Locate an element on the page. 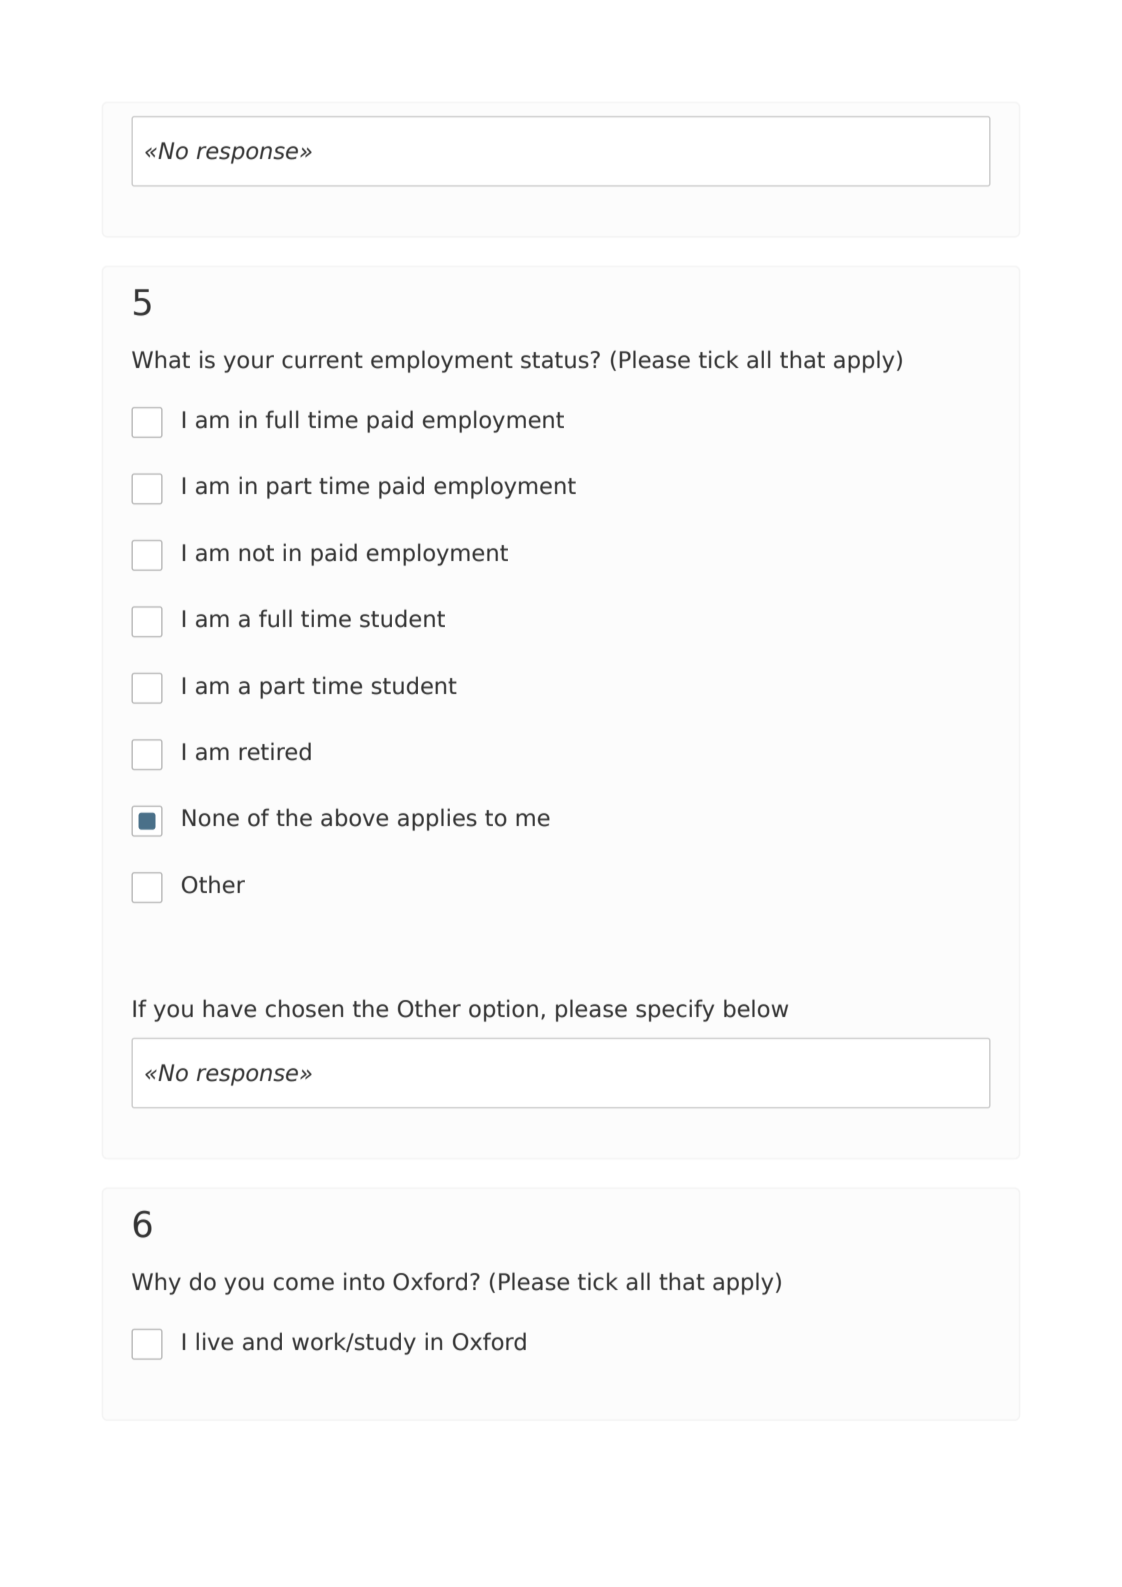 The height and width of the page is (1587, 1122). into is located at coordinates (364, 1281).
